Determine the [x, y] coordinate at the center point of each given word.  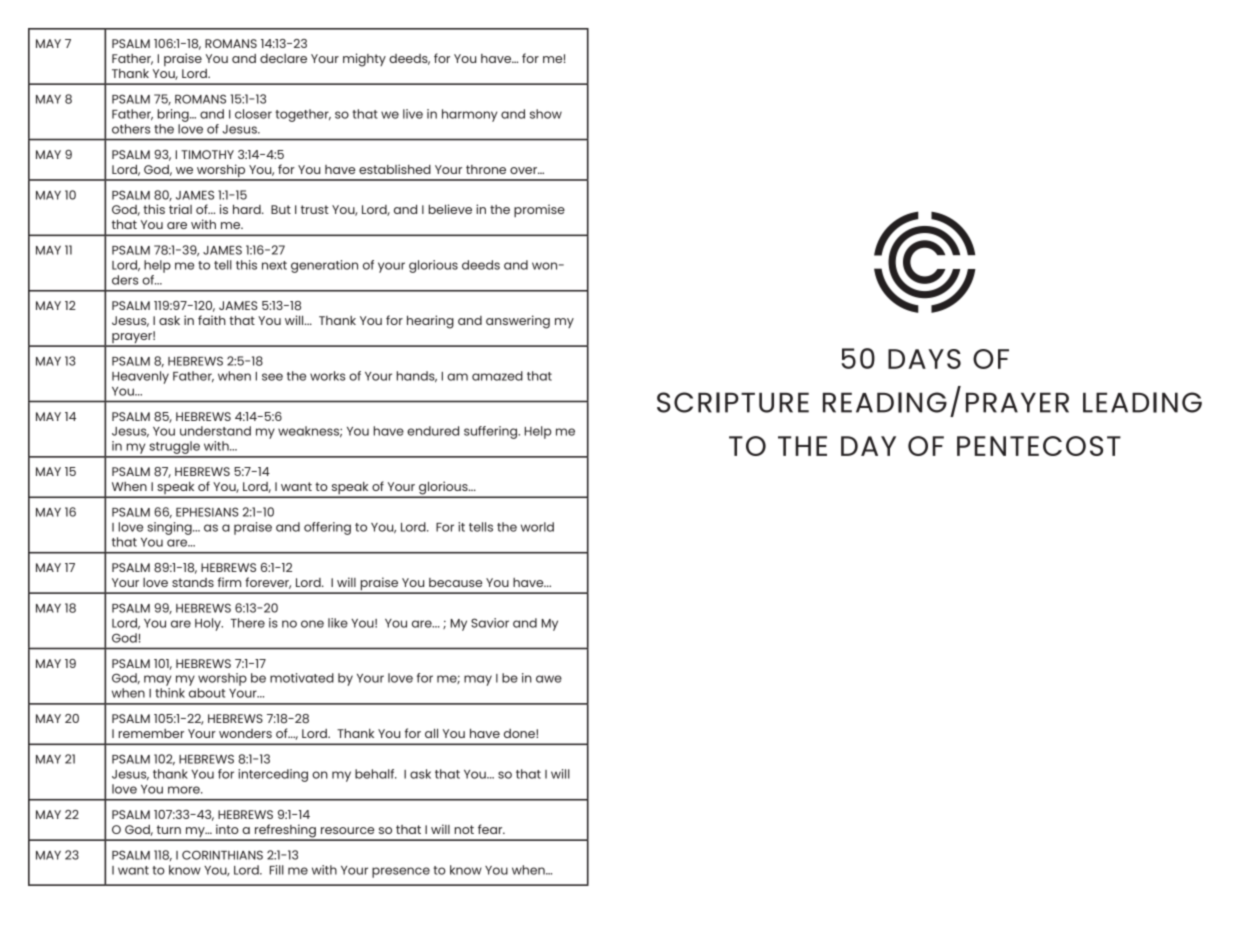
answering [518, 322]
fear [491, 829]
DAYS [924, 359]
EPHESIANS [207, 512]
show [546, 114]
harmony [469, 115]
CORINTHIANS [222, 855]
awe [549, 679]
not [464, 829]
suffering [492, 432]
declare [283, 58]
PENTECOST [1039, 446]
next [274, 265]
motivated [302, 678]
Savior [490, 623]
